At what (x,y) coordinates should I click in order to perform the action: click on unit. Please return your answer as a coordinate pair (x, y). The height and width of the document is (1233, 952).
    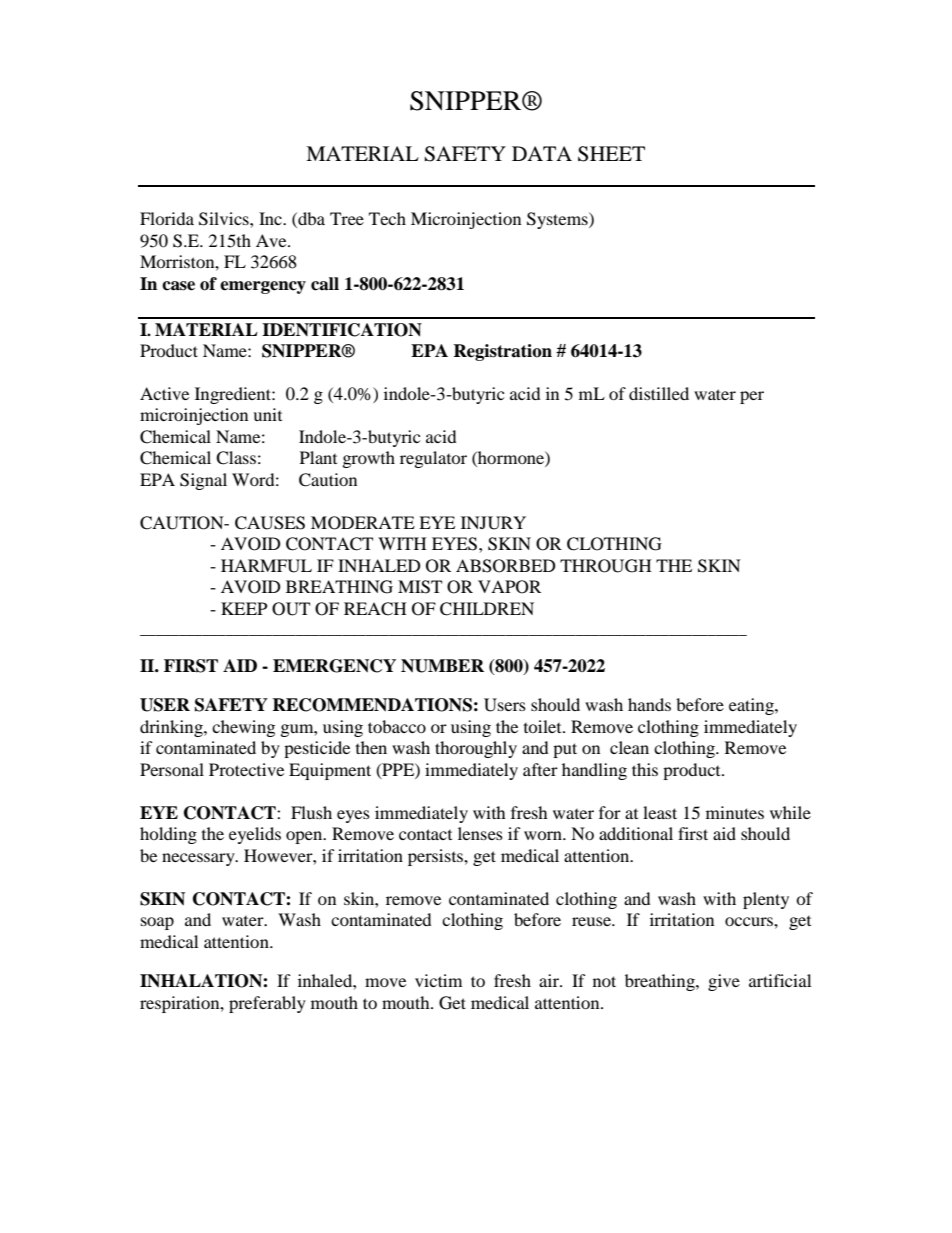
    Looking at the image, I should click on (267, 414).
